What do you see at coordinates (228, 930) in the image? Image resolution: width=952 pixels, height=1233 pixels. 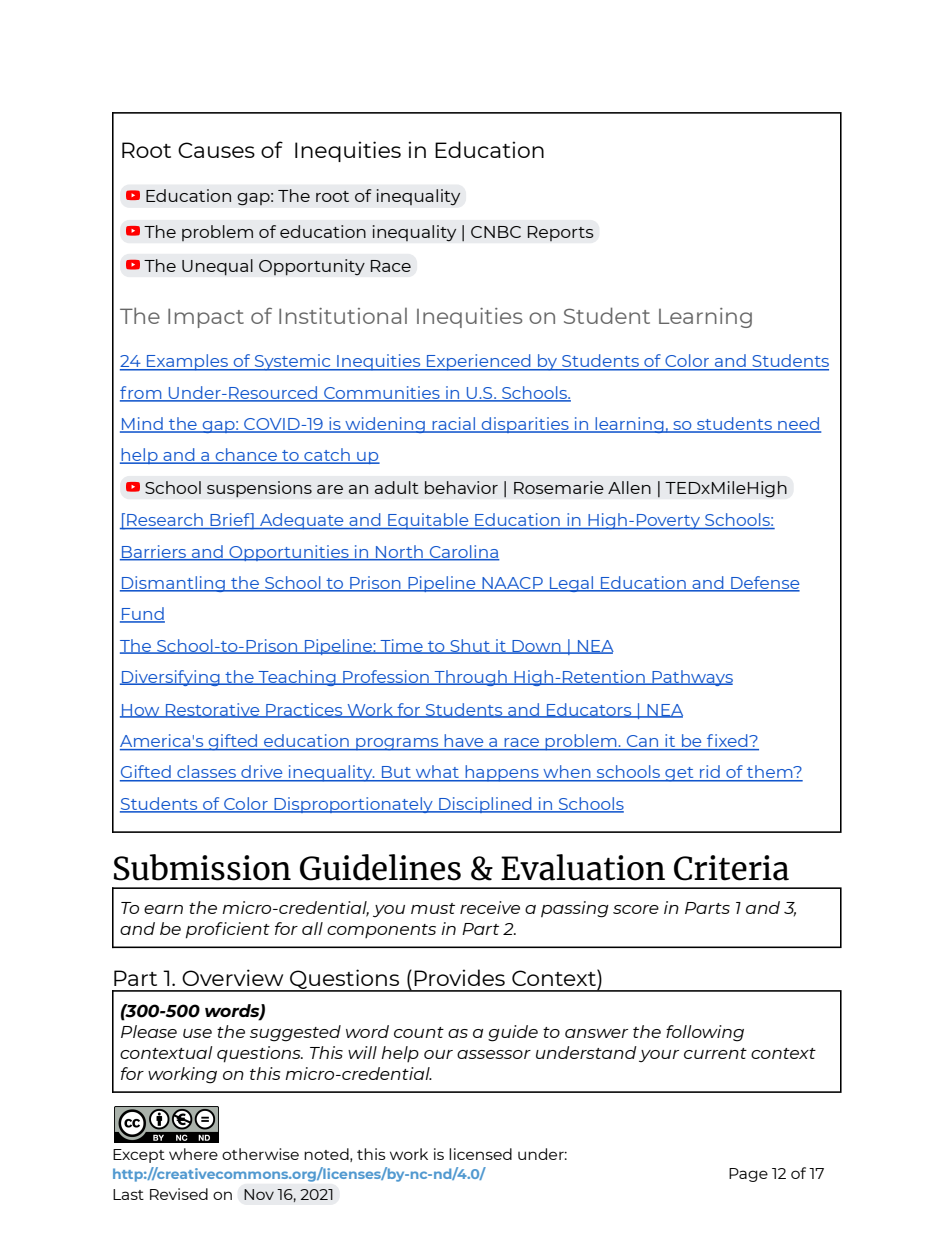 I see `proficient` at bounding box center [228, 930].
